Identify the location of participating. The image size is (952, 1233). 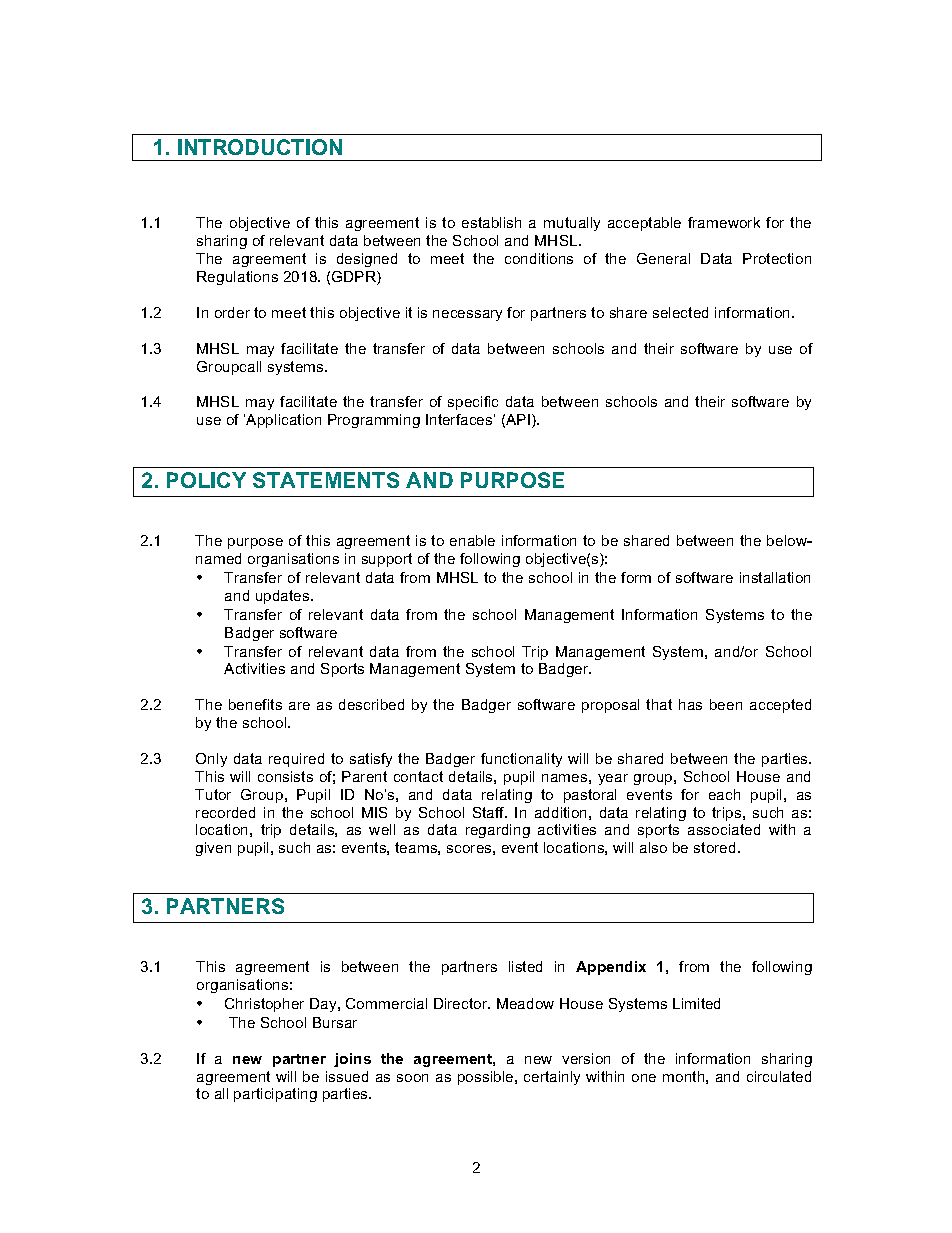
(275, 1095).
